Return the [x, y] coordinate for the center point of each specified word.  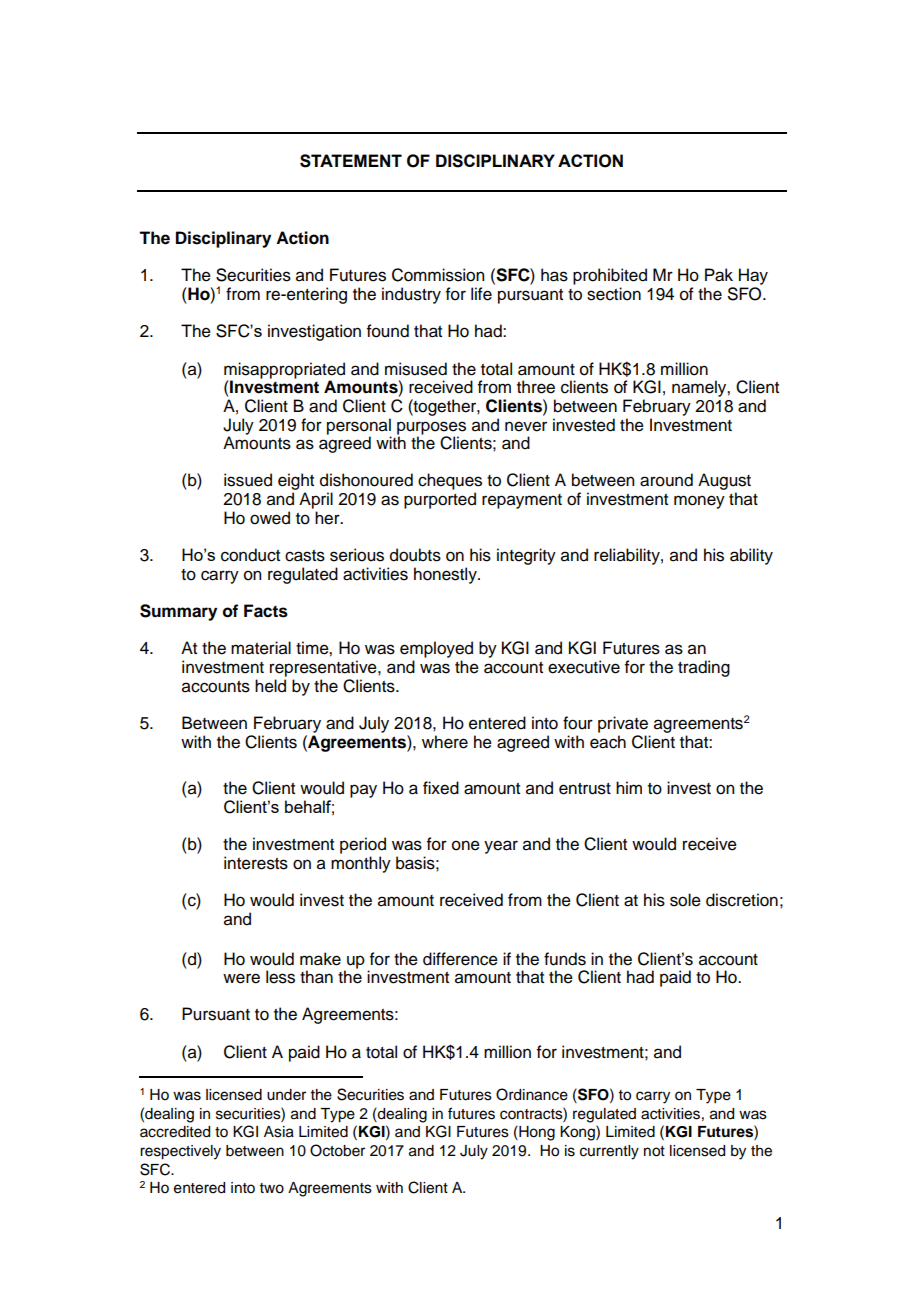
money [699, 502]
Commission [438, 275]
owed [270, 518]
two [272, 1188]
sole [685, 900]
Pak [719, 275]
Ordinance [532, 1094]
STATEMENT [351, 161]
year [501, 847]
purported [440, 500]
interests [256, 863]
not [654, 1151]
